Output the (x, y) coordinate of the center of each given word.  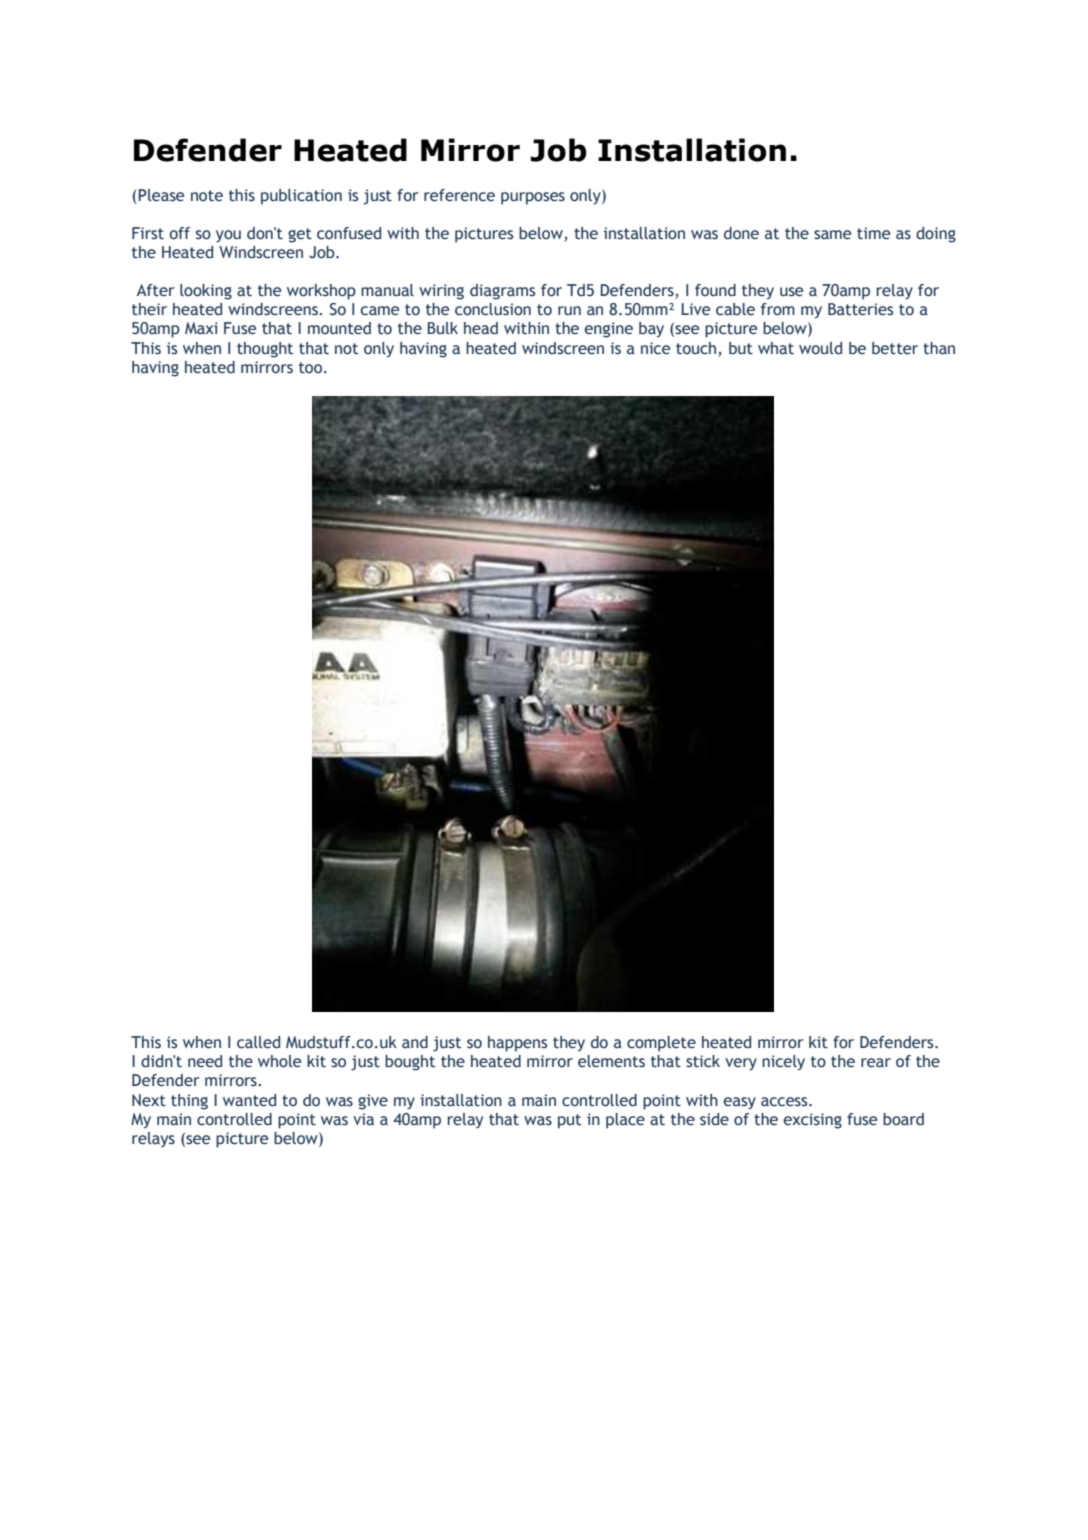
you (228, 236)
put (569, 1121)
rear (876, 1063)
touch (696, 348)
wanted (249, 1100)
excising (813, 1121)
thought (265, 350)
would (820, 348)
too (312, 368)
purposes (533, 198)
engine (609, 330)
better (895, 348)
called (258, 1042)
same (832, 235)
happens (517, 1044)
